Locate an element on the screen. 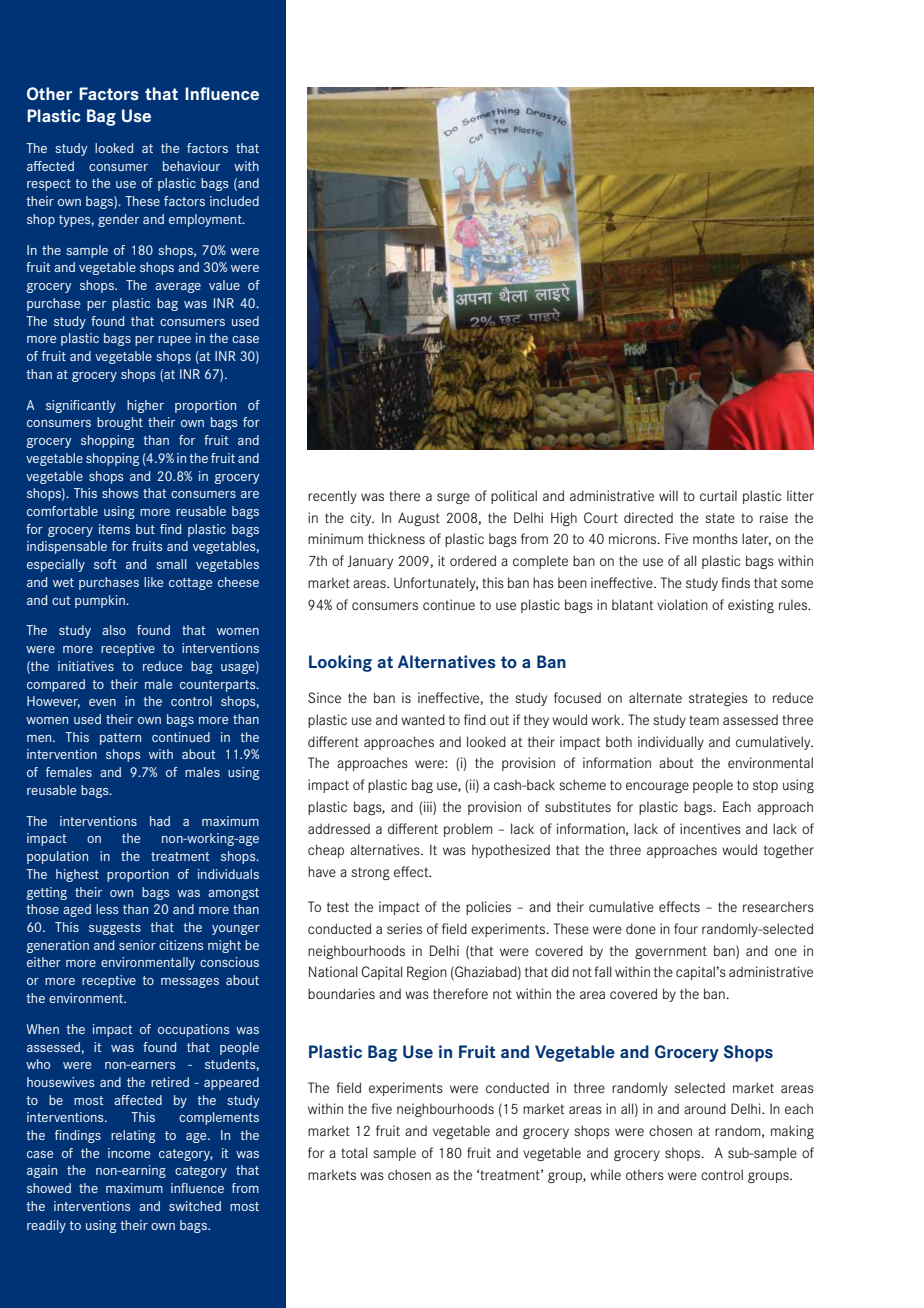  total is located at coordinates (354, 1152).
